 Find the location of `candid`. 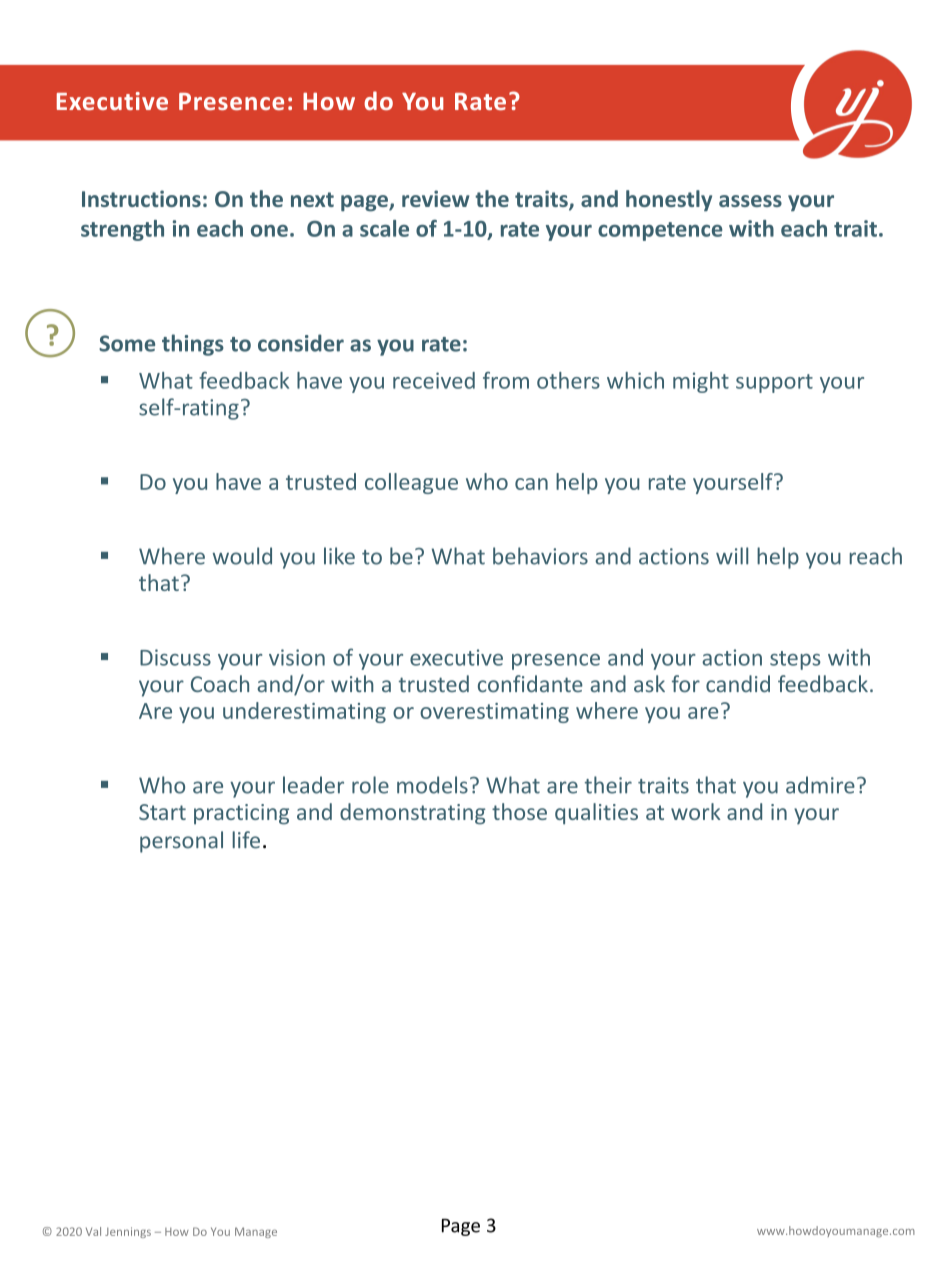

candid is located at coordinates (738, 683).
